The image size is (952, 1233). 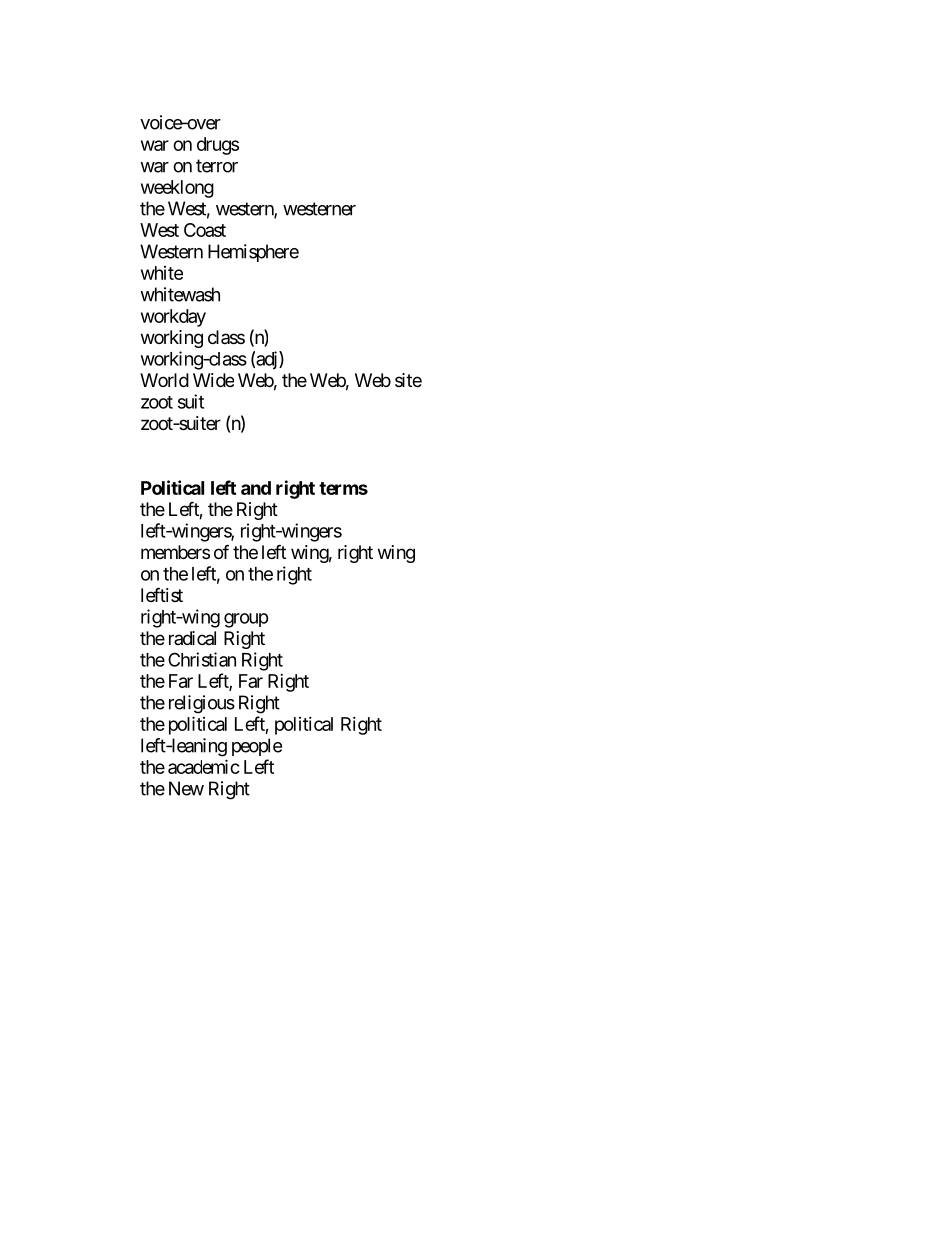 I want to click on radical, so click(x=192, y=638).
